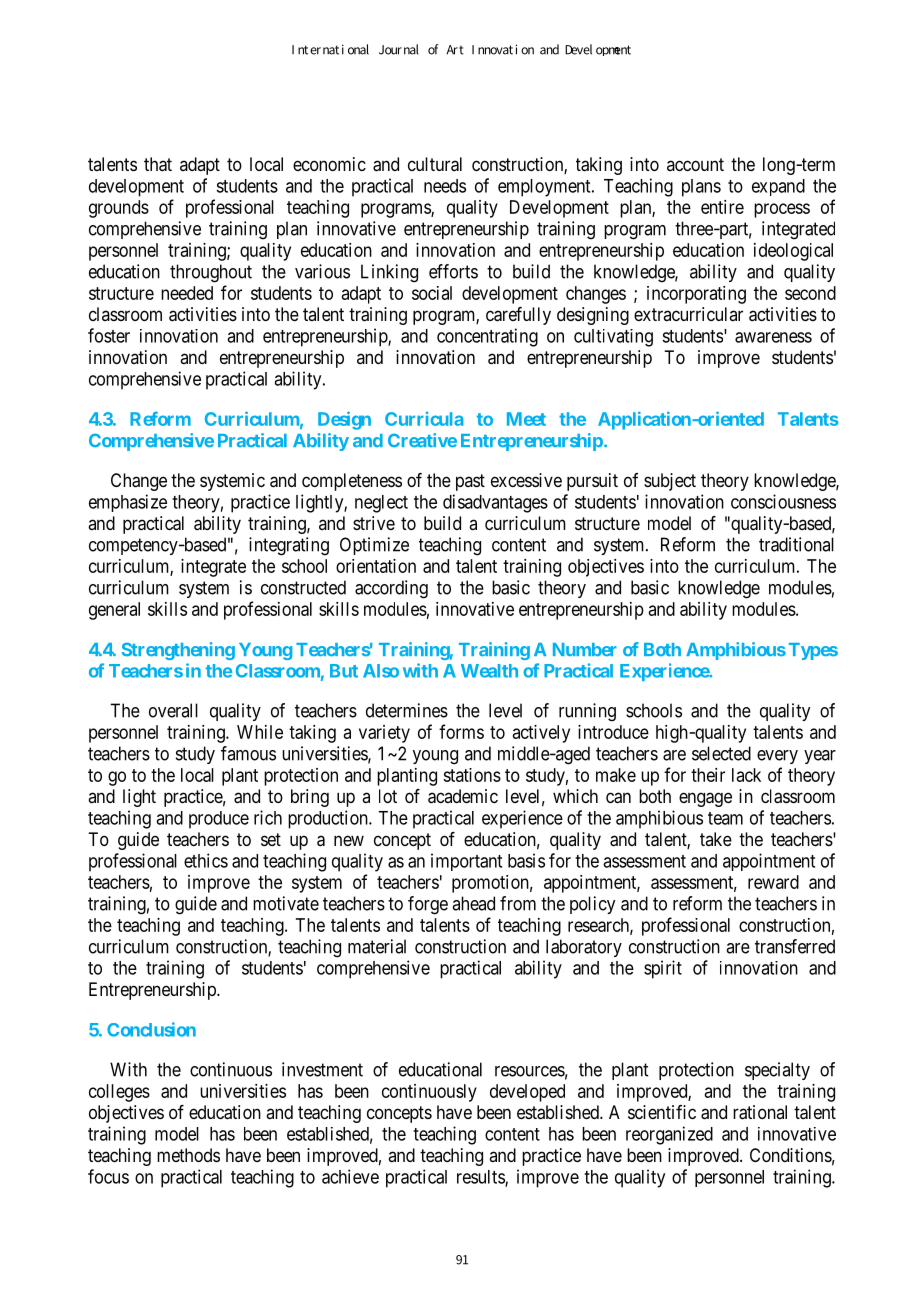  What do you see at coordinates (696, 295) in the screenshot?
I see `incorporating` at bounding box center [696, 295].
